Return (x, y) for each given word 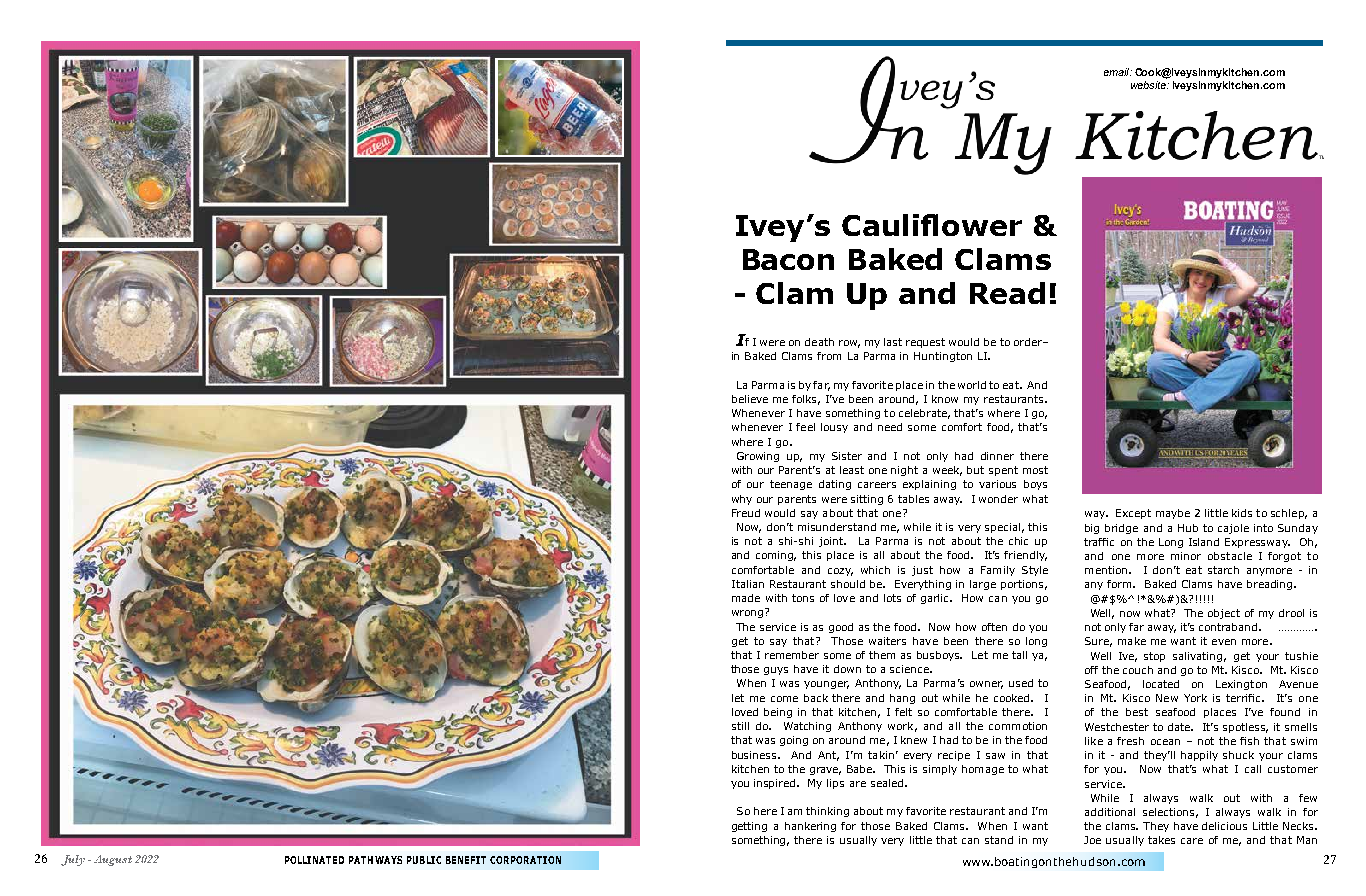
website (1149, 83)
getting (749, 827)
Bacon (788, 259)
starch (1223, 570)
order (1029, 342)
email (1118, 72)
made (746, 598)
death (819, 342)
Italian (748, 584)
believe (750, 399)
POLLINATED (314, 860)
